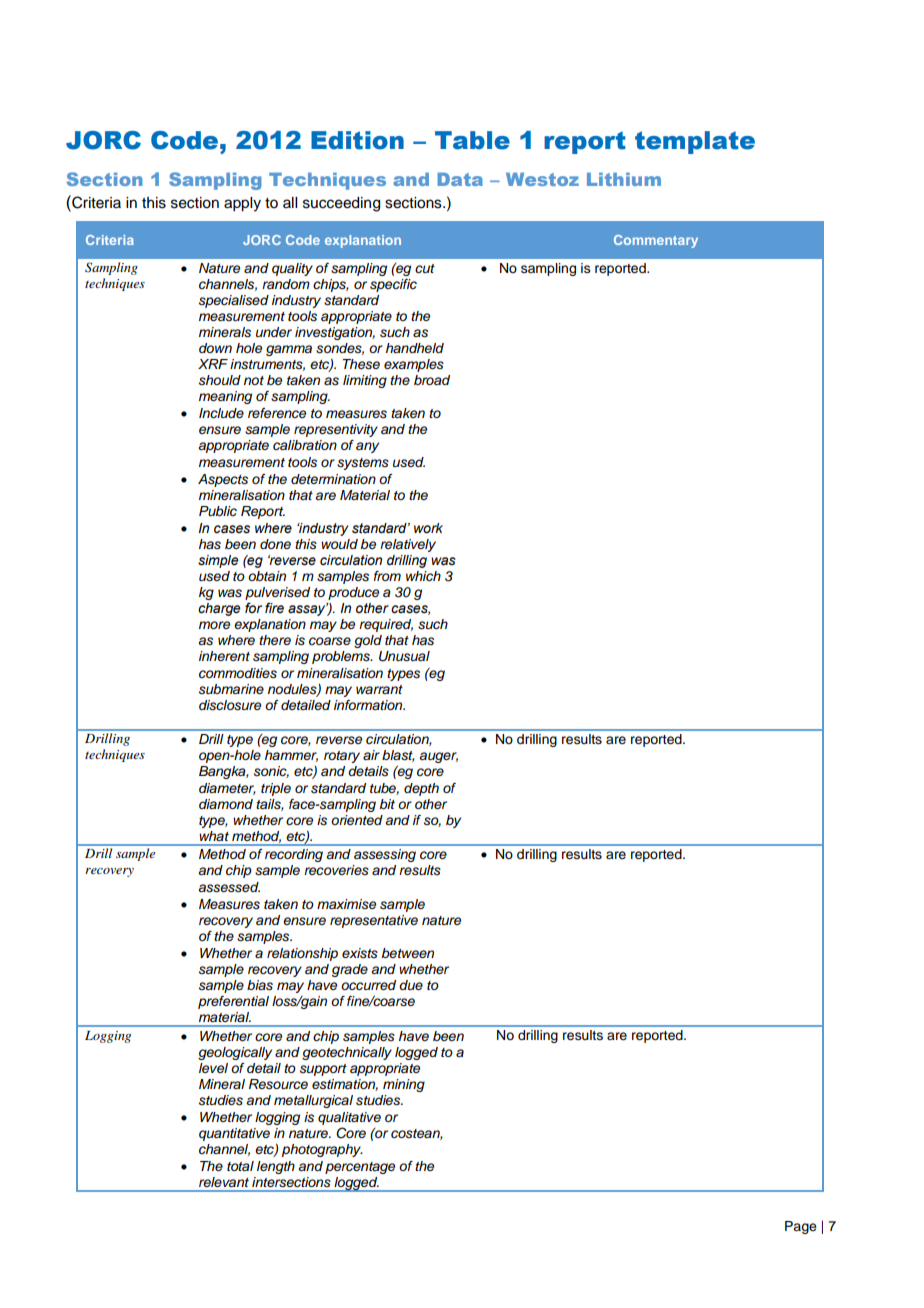 The image size is (924, 1308). What do you see at coordinates (695, 142) in the screenshot?
I see `template` at bounding box center [695, 142].
